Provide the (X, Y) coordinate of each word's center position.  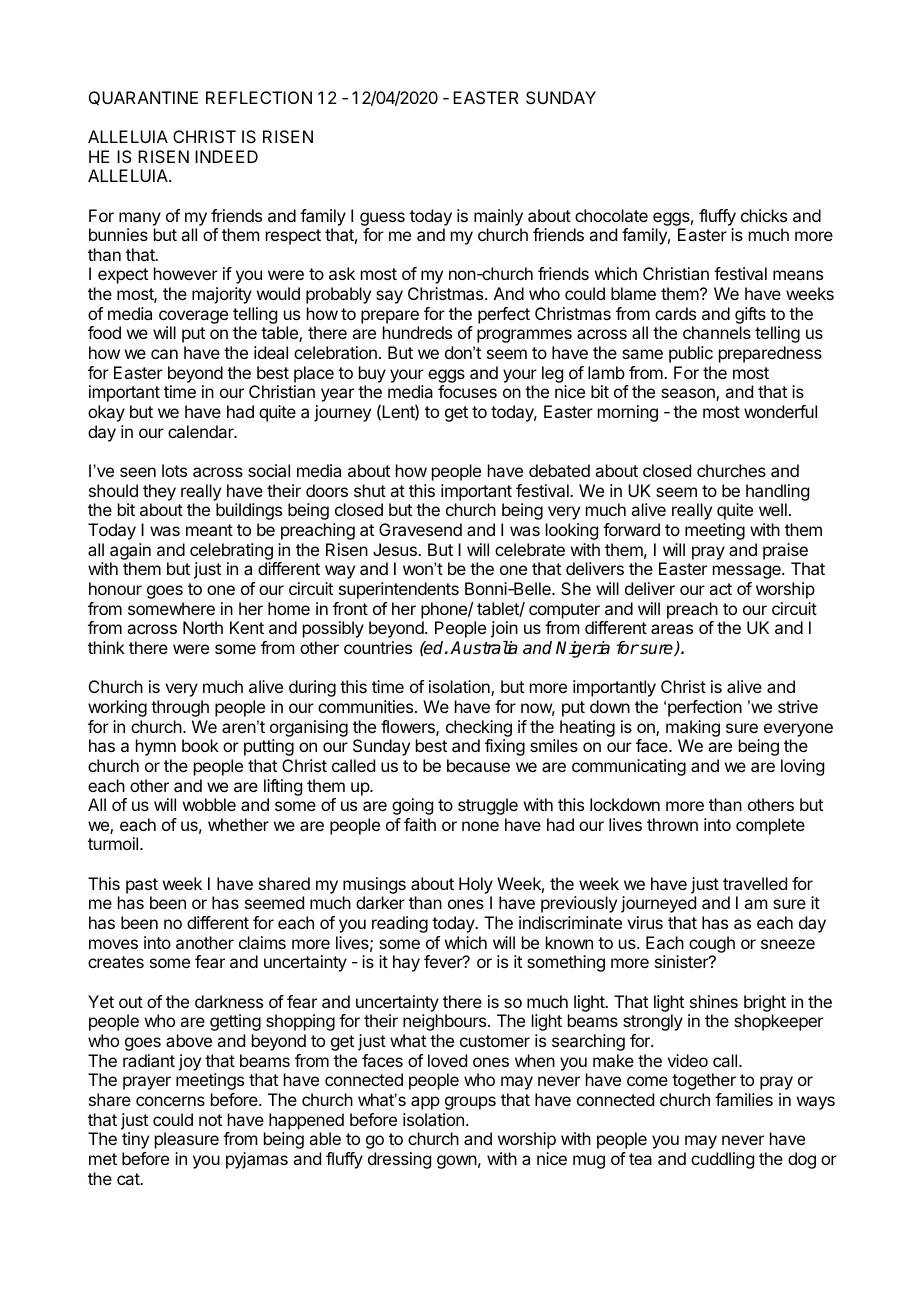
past (142, 886)
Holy (476, 885)
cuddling (722, 1160)
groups (470, 1103)
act (720, 589)
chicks (764, 215)
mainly (498, 217)
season (689, 394)
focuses (467, 391)
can (164, 354)
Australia (484, 648)
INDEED (226, 156)
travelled (755, 883)
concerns (170, 1101)
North (203, 627)
